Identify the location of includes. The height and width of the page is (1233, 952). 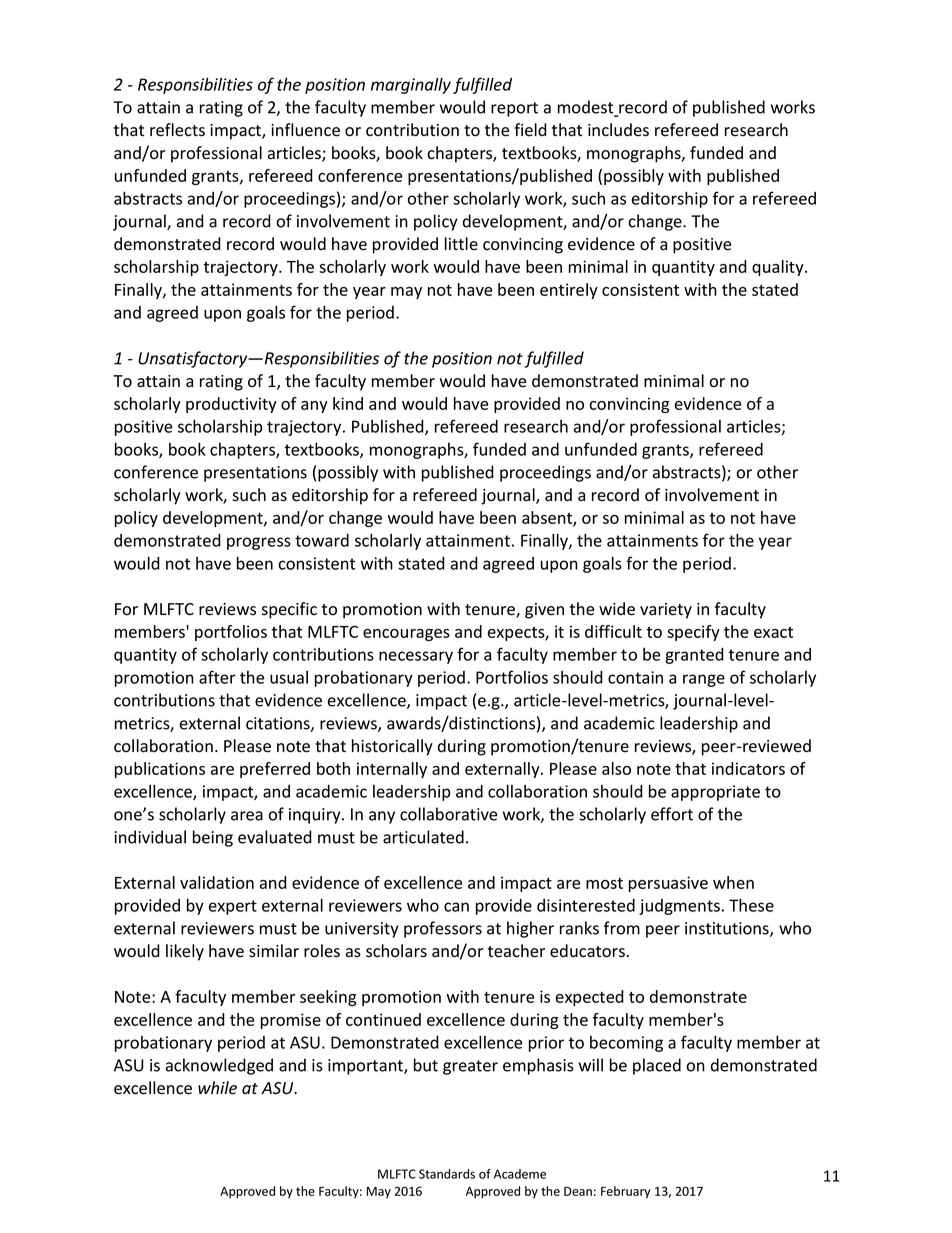
(618, 130).
